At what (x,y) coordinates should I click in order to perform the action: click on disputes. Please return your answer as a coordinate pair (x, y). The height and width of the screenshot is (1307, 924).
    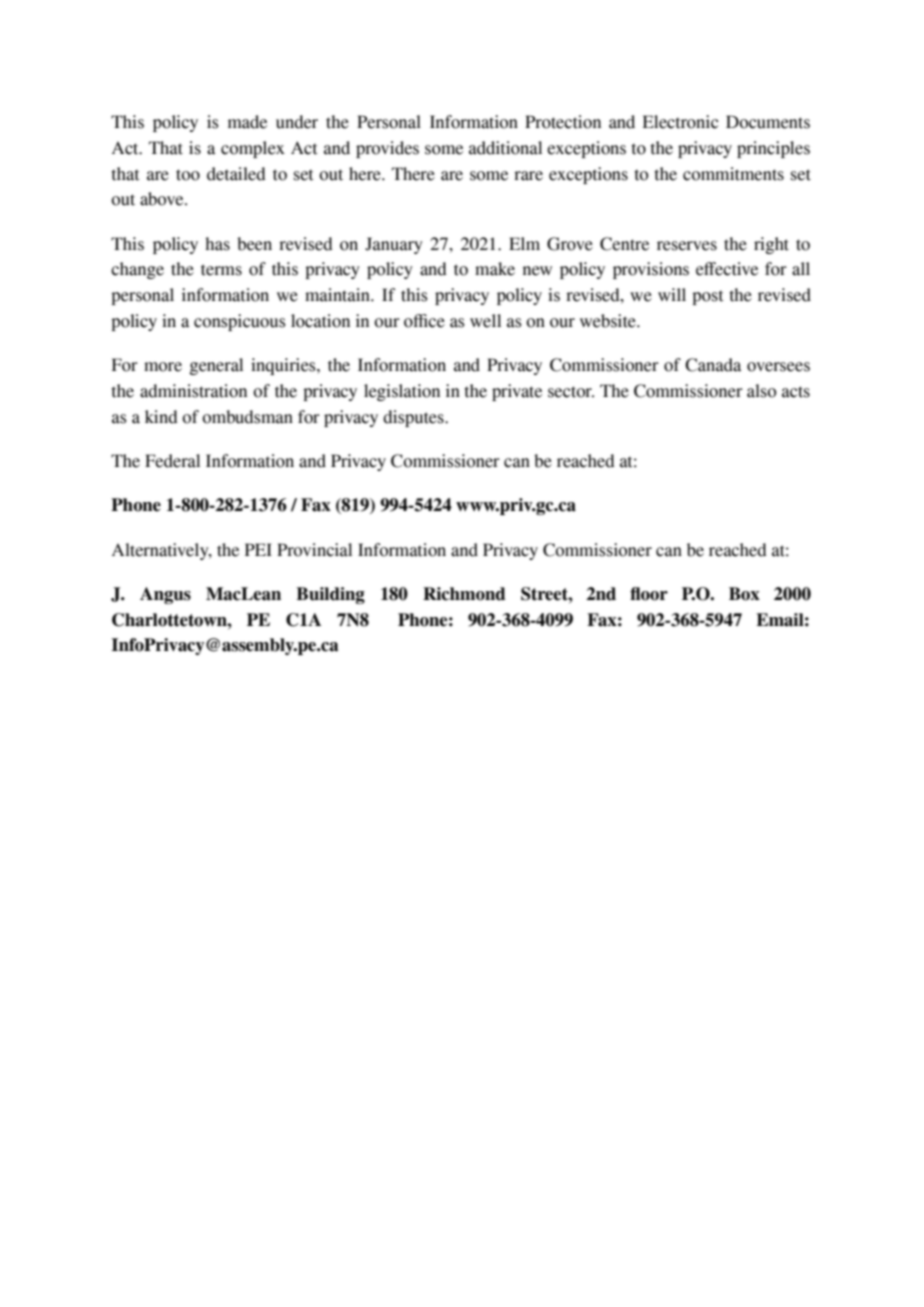
    Looking at the image, I should click on (414, 418).
